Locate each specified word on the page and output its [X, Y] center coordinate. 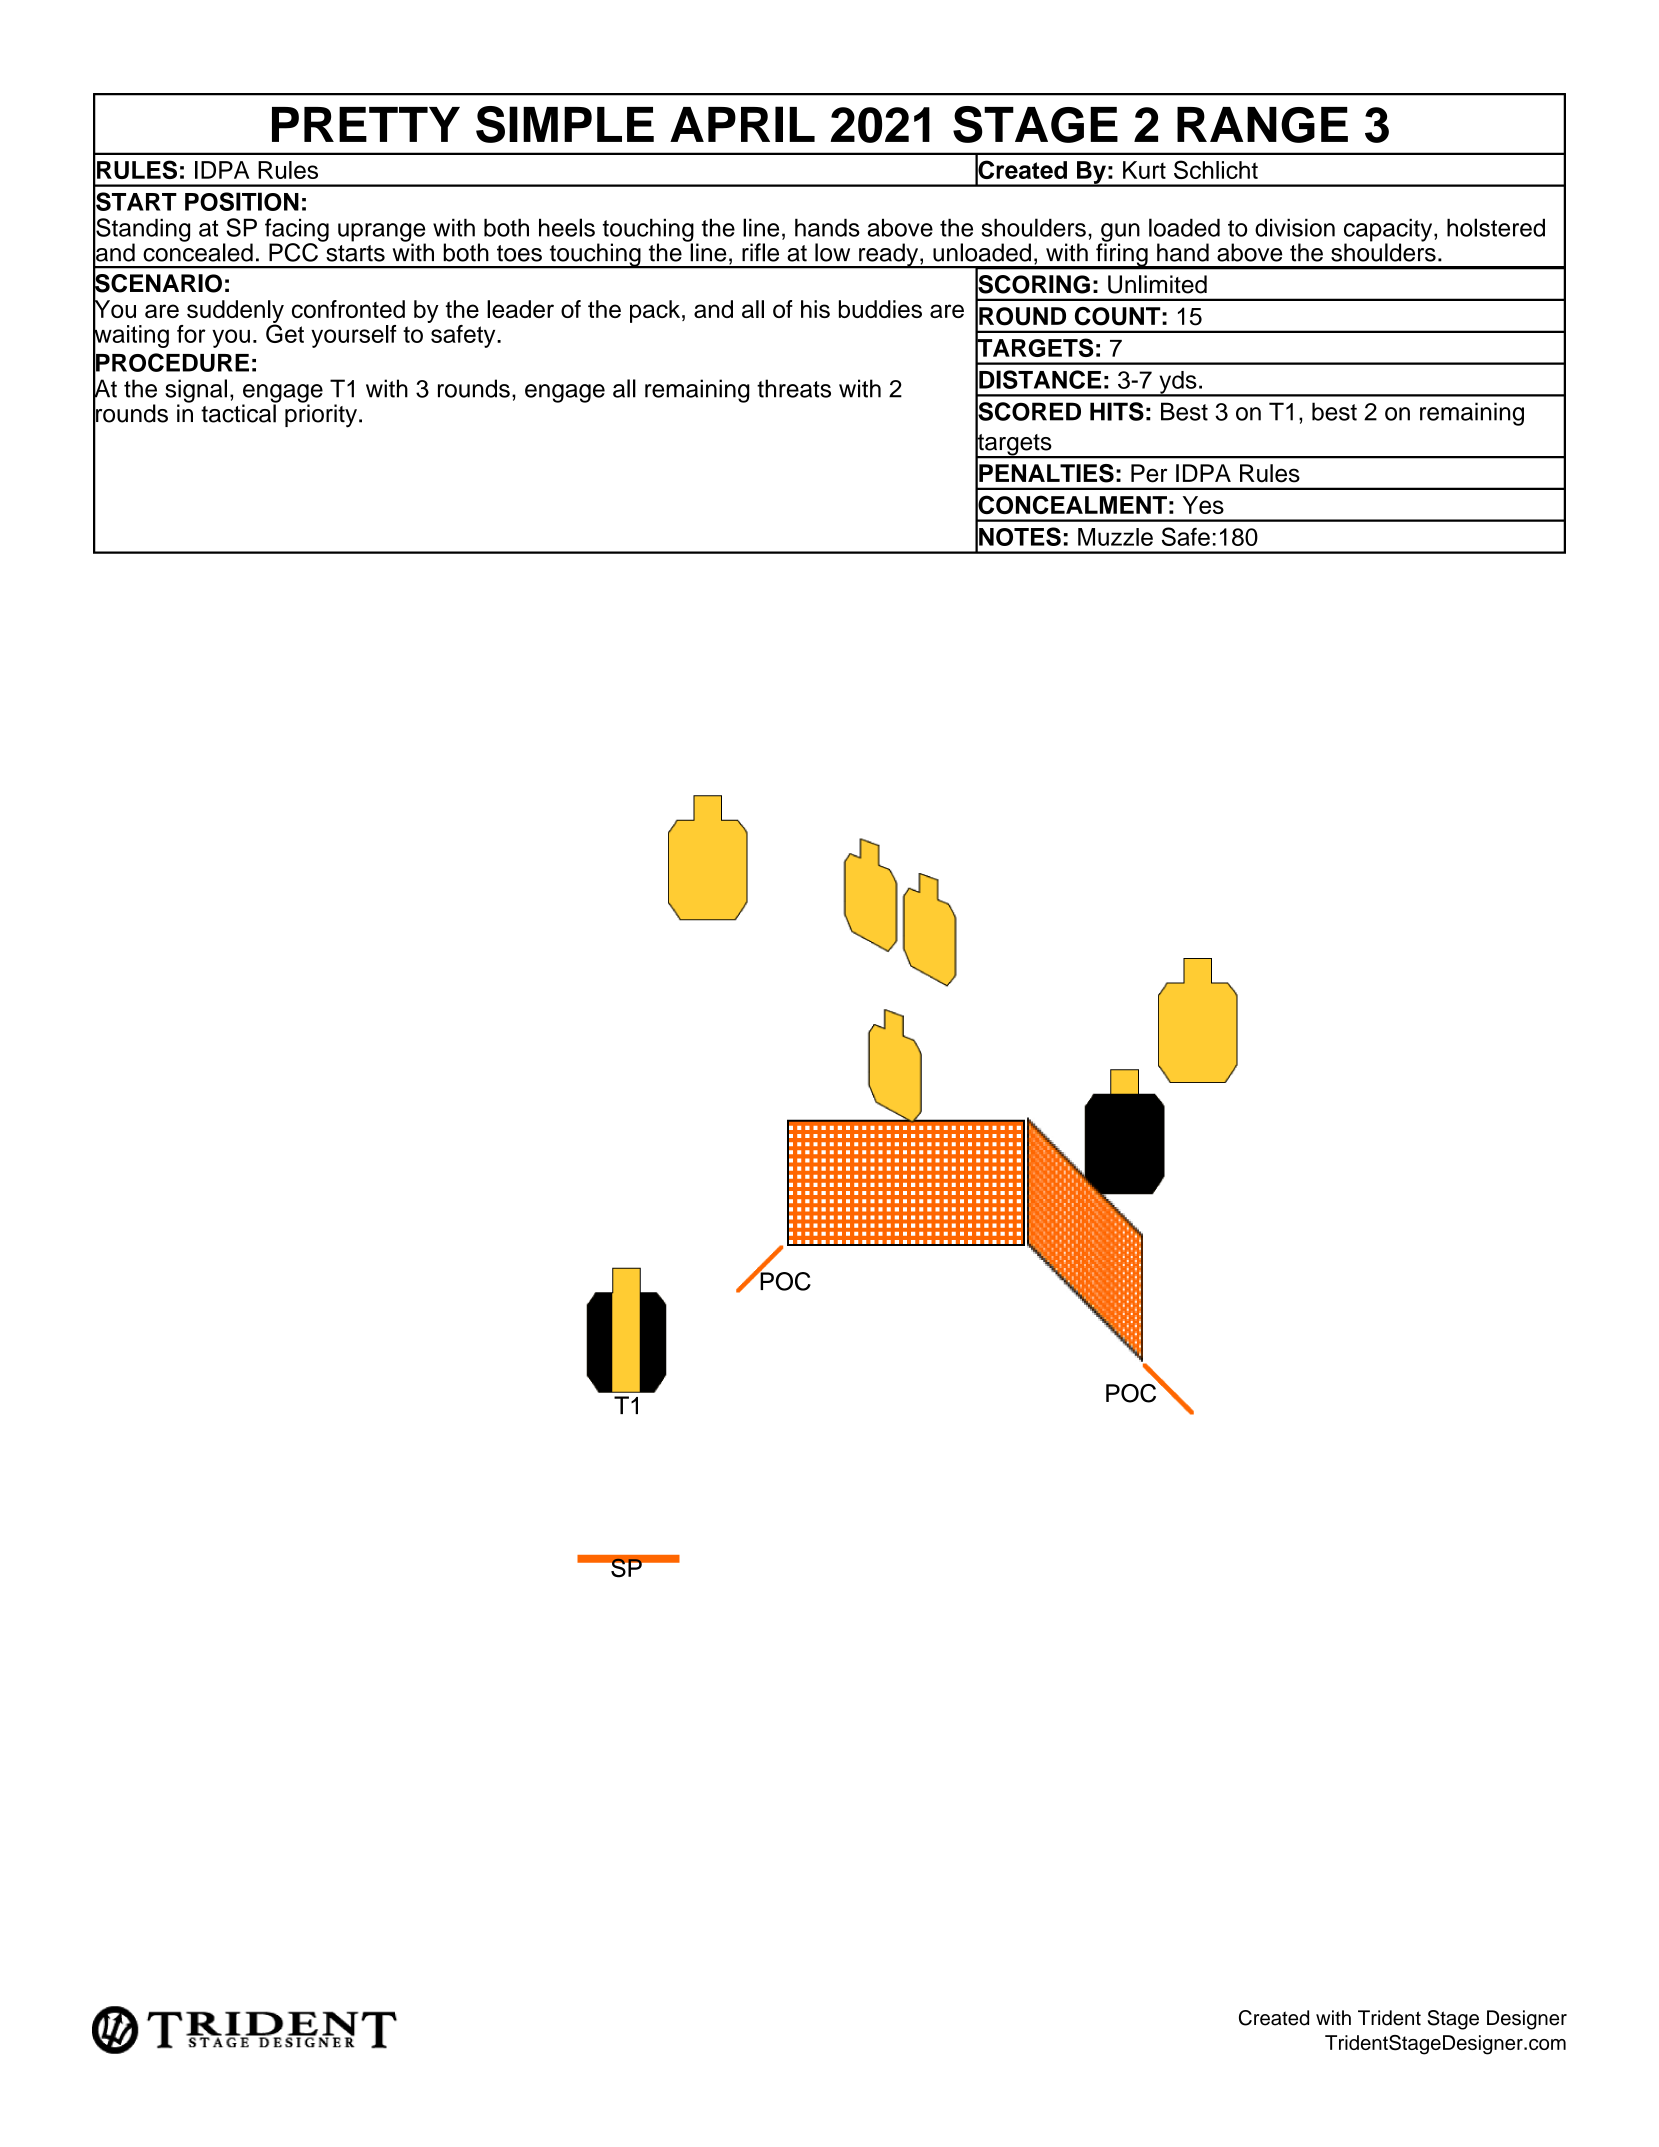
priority [321, 415]
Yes [1203, 505]
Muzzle [1115, 537]
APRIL [742, 124]
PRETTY [366, 124]
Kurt [1144, 170]
